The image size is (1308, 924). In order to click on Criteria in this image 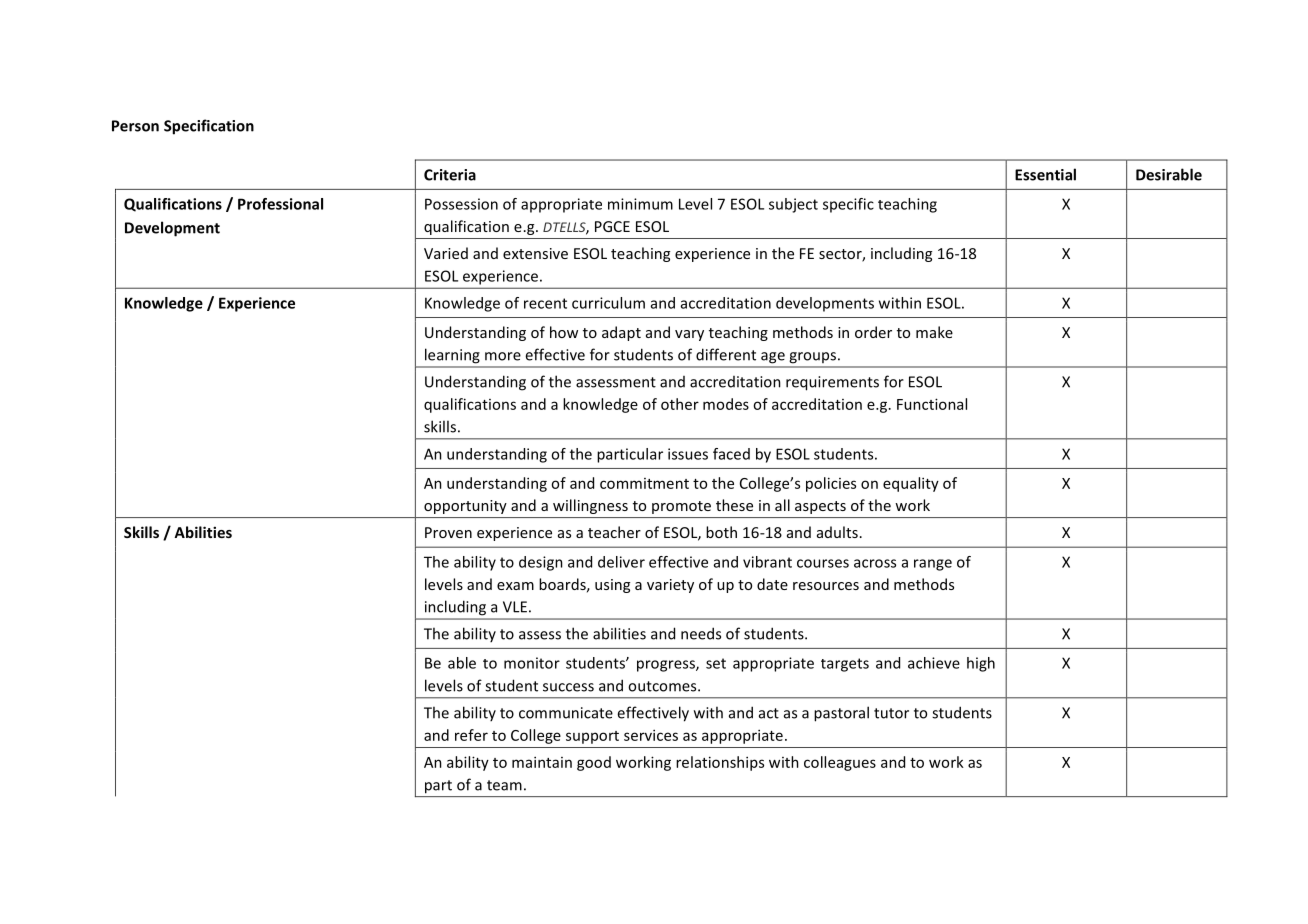, I will do `click(450, 175)`.
